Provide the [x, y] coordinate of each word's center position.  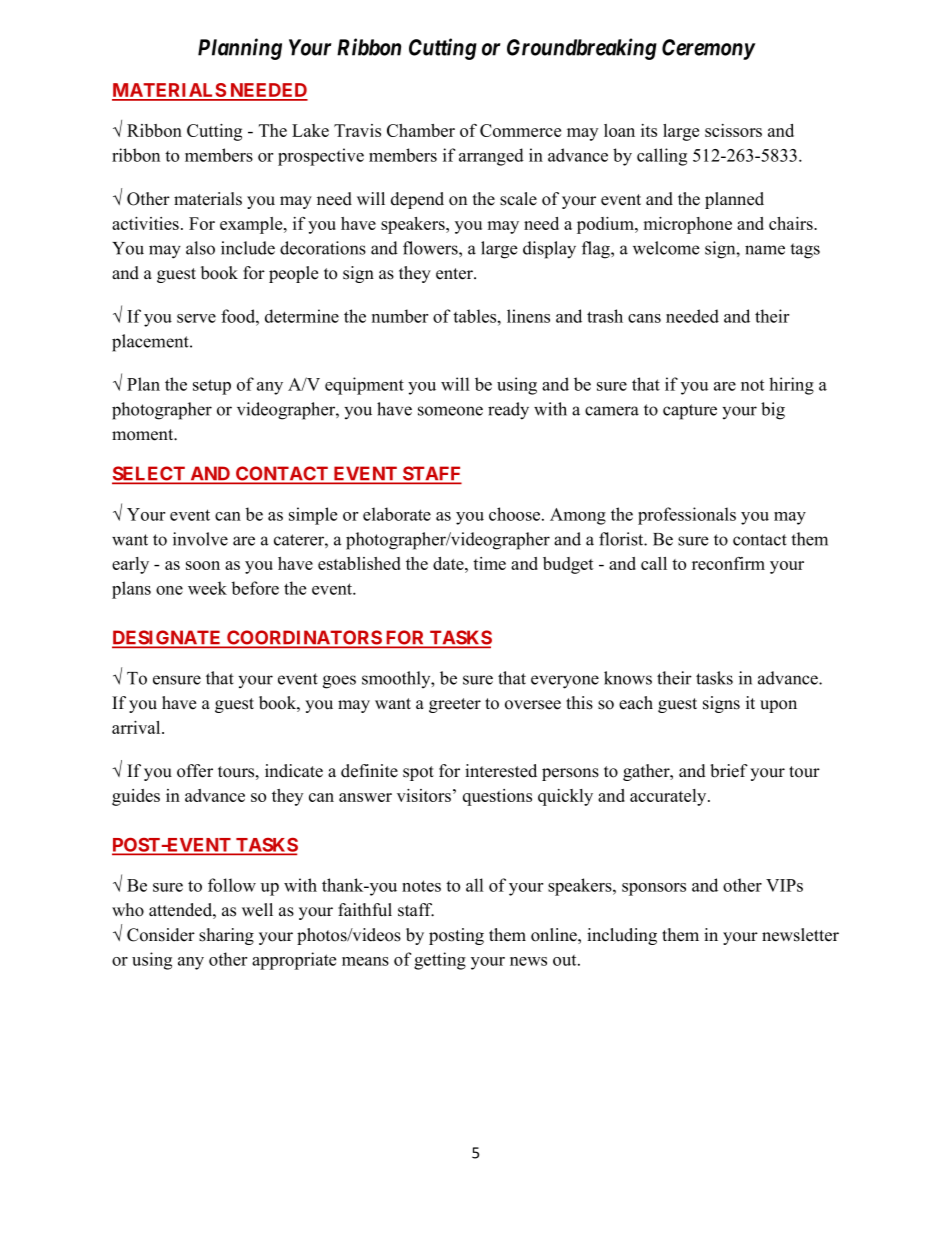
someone [450, 411]
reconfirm [728, 563]
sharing [226, 936]
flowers [431, 248]
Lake [310, 130]
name [765, 250]
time [489, 563]
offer [195, 771]
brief [729, 771]
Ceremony [708, 49]
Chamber [421, 130]
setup [212, 387]
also [200, 248]
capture [690, 412]
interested [501, 771]
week [207, 588]
